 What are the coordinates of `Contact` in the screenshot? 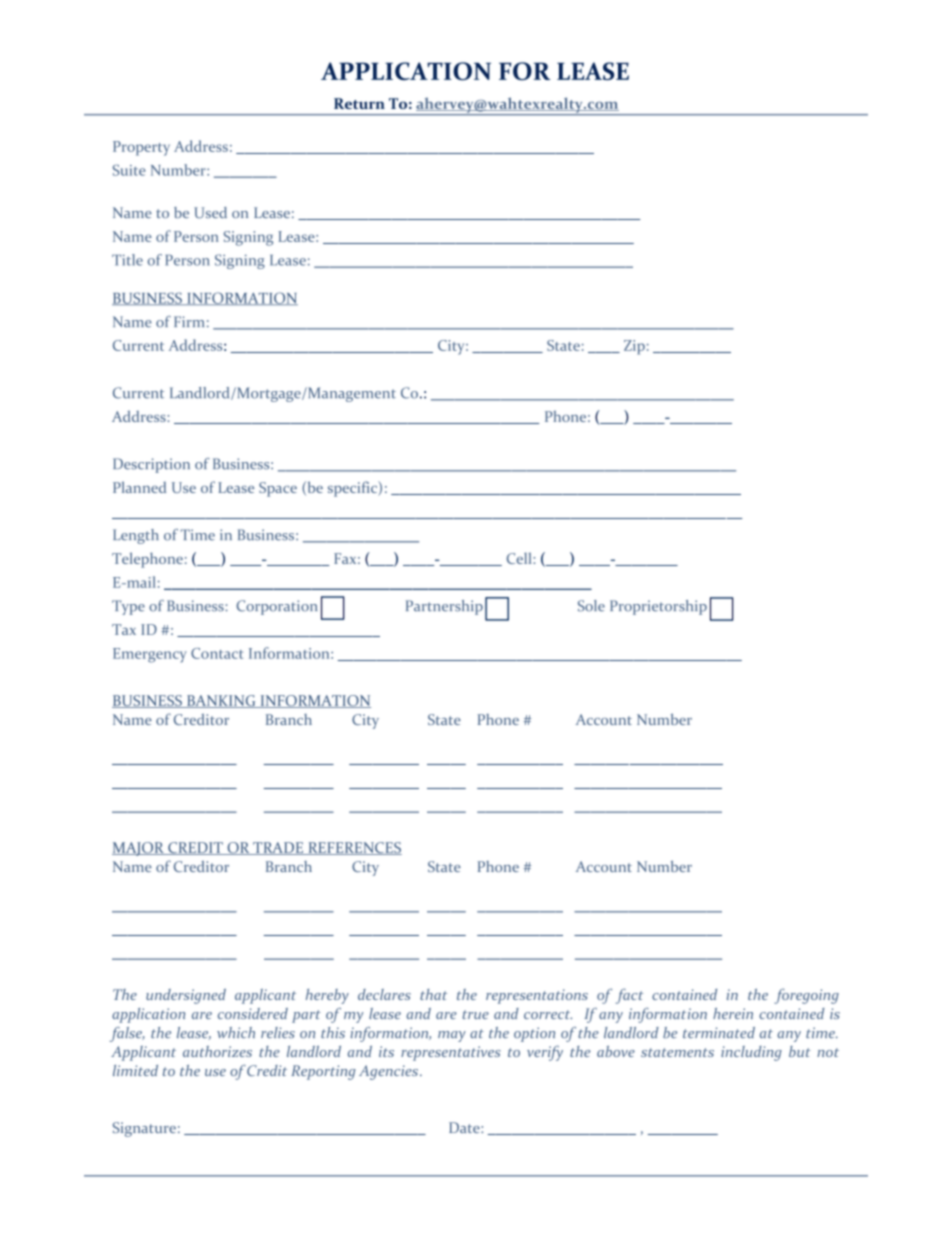 It's located at (217, 653).
